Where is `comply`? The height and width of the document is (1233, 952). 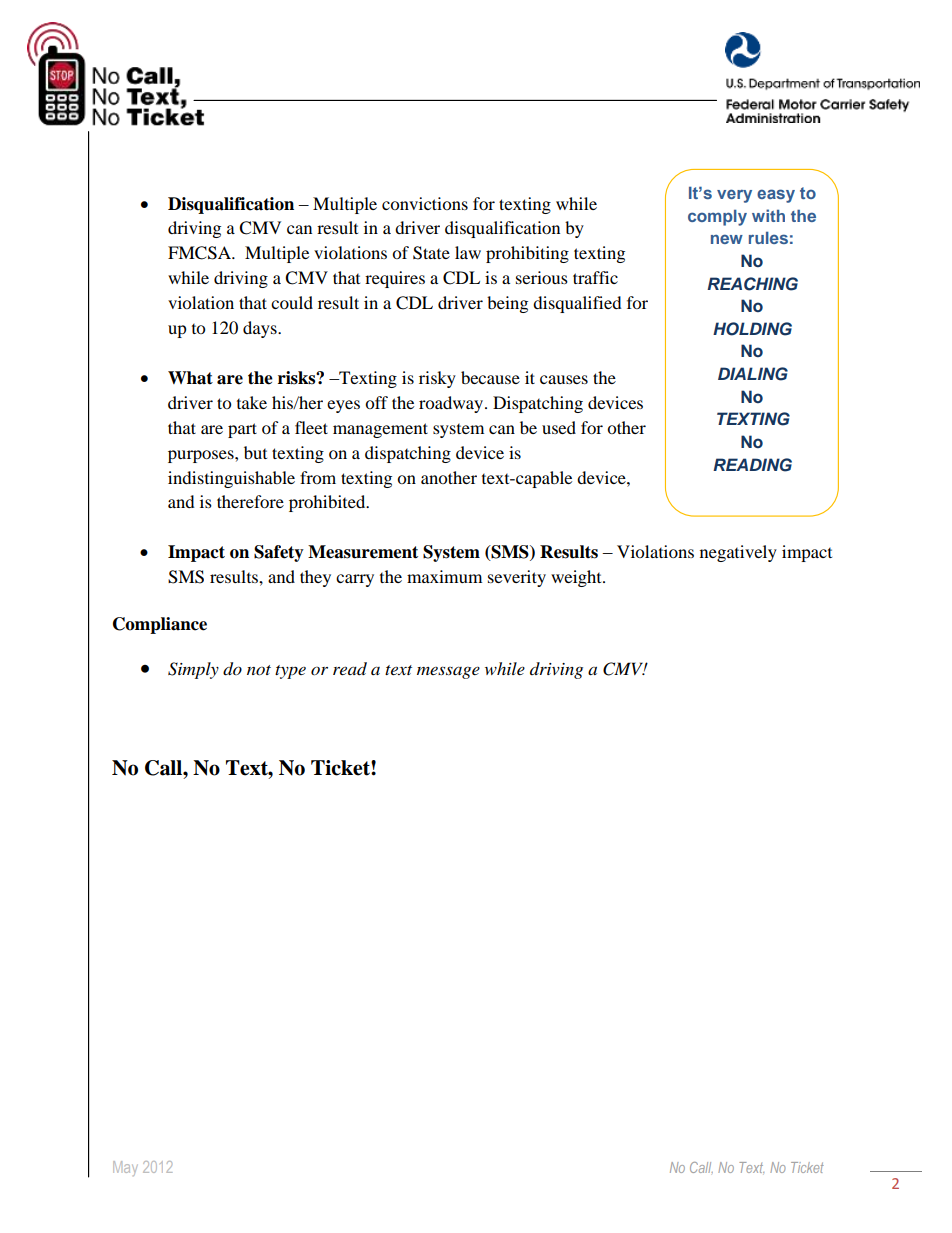 comply is located at coordinates (717, 217).
